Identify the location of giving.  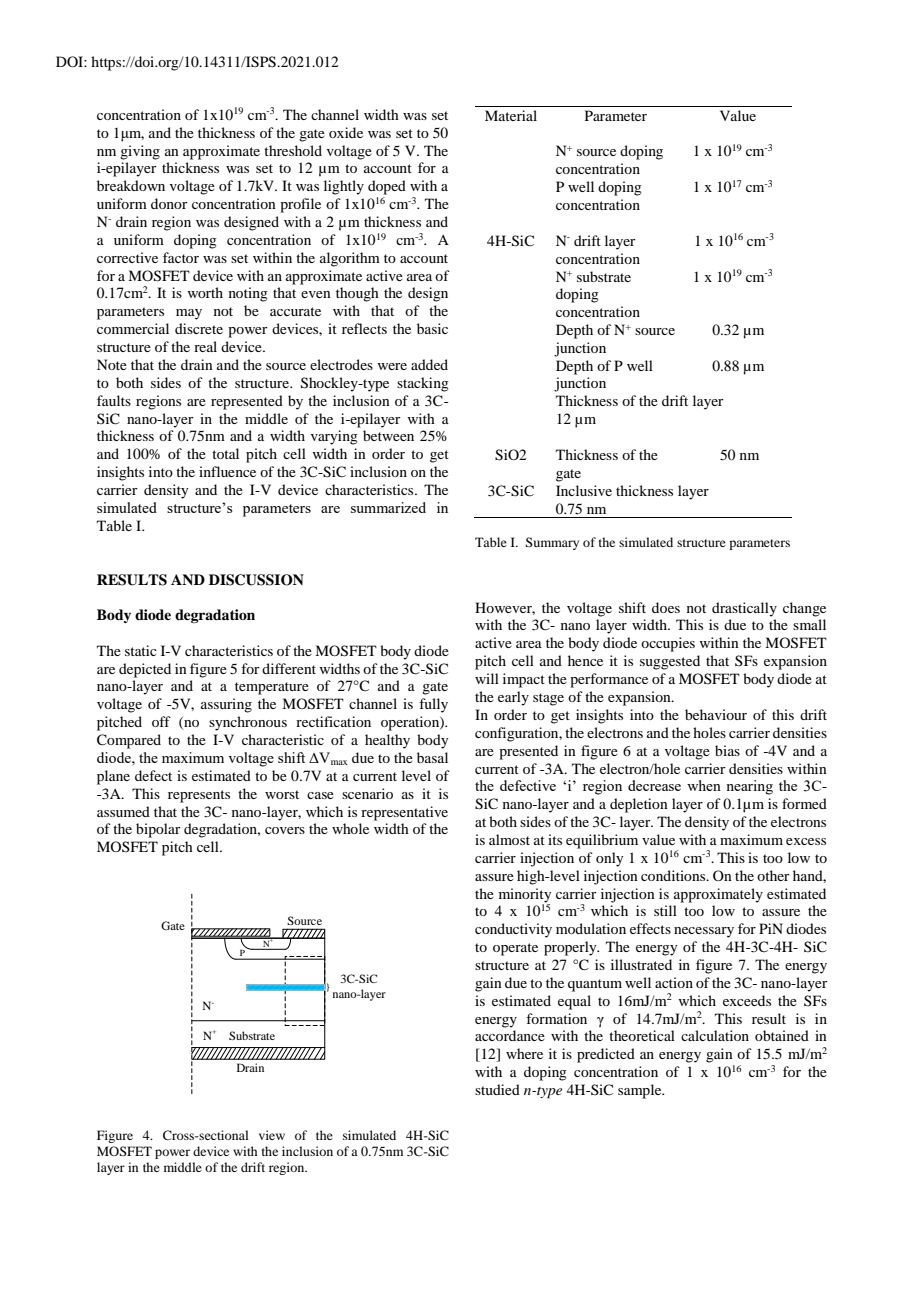
(140, 152).
